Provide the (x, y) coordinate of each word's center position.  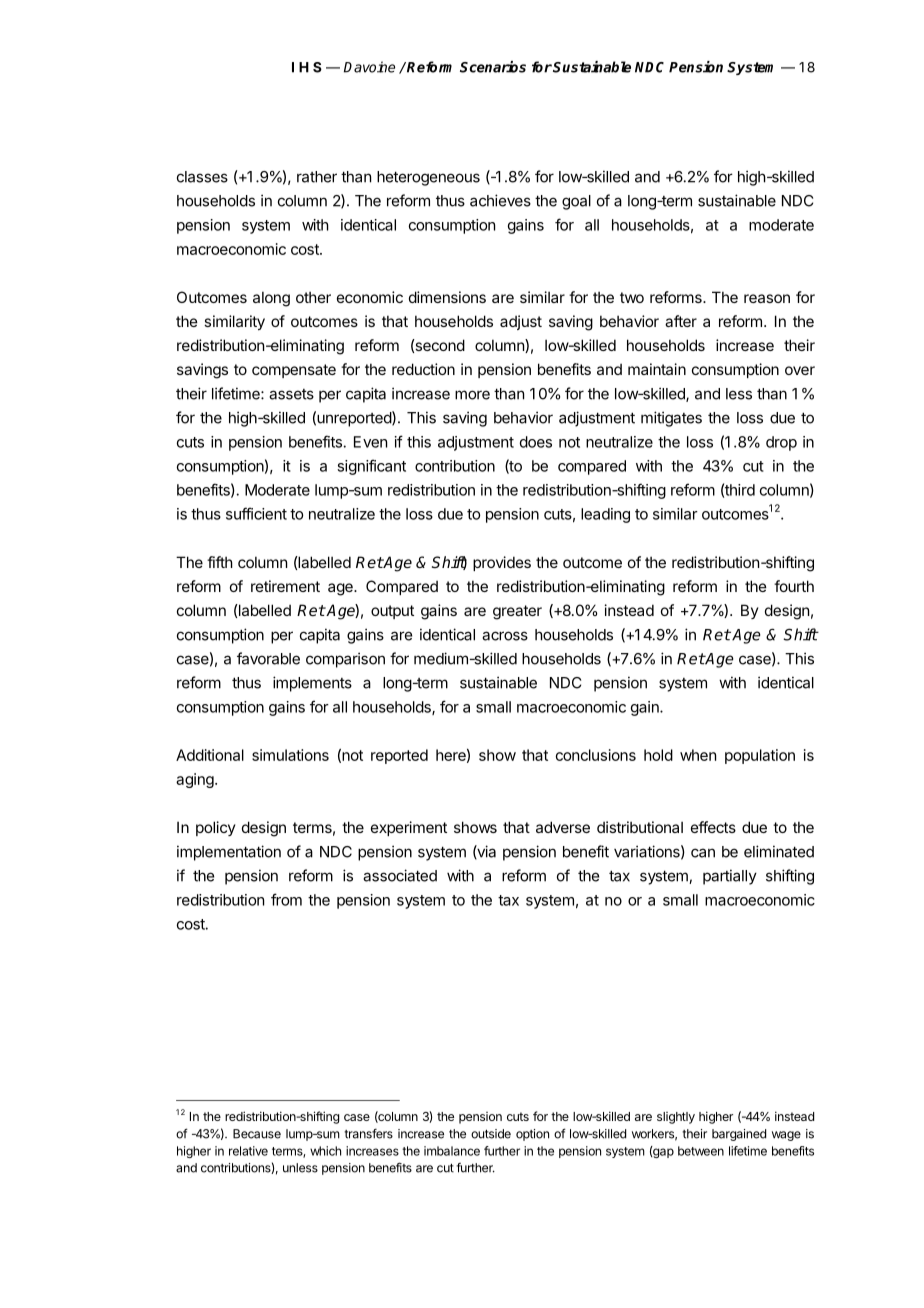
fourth (794, 586)
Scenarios (493, 67)
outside (491, 1134)
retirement (285, 586)
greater (517, 612)
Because (257, 1134)
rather (317, 177)
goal (576, 202)
